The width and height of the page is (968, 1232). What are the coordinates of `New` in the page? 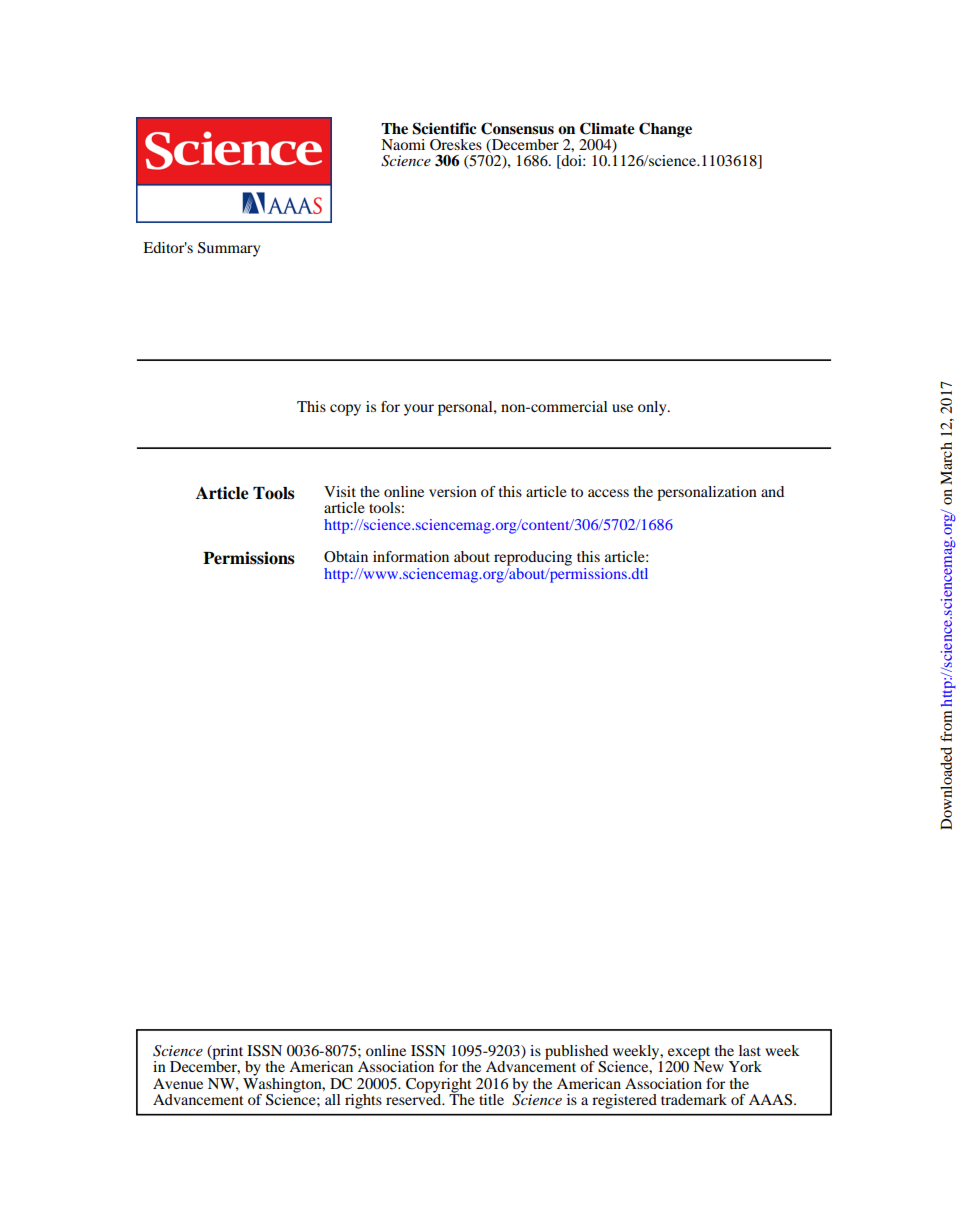 It's located at (708, 1065).
